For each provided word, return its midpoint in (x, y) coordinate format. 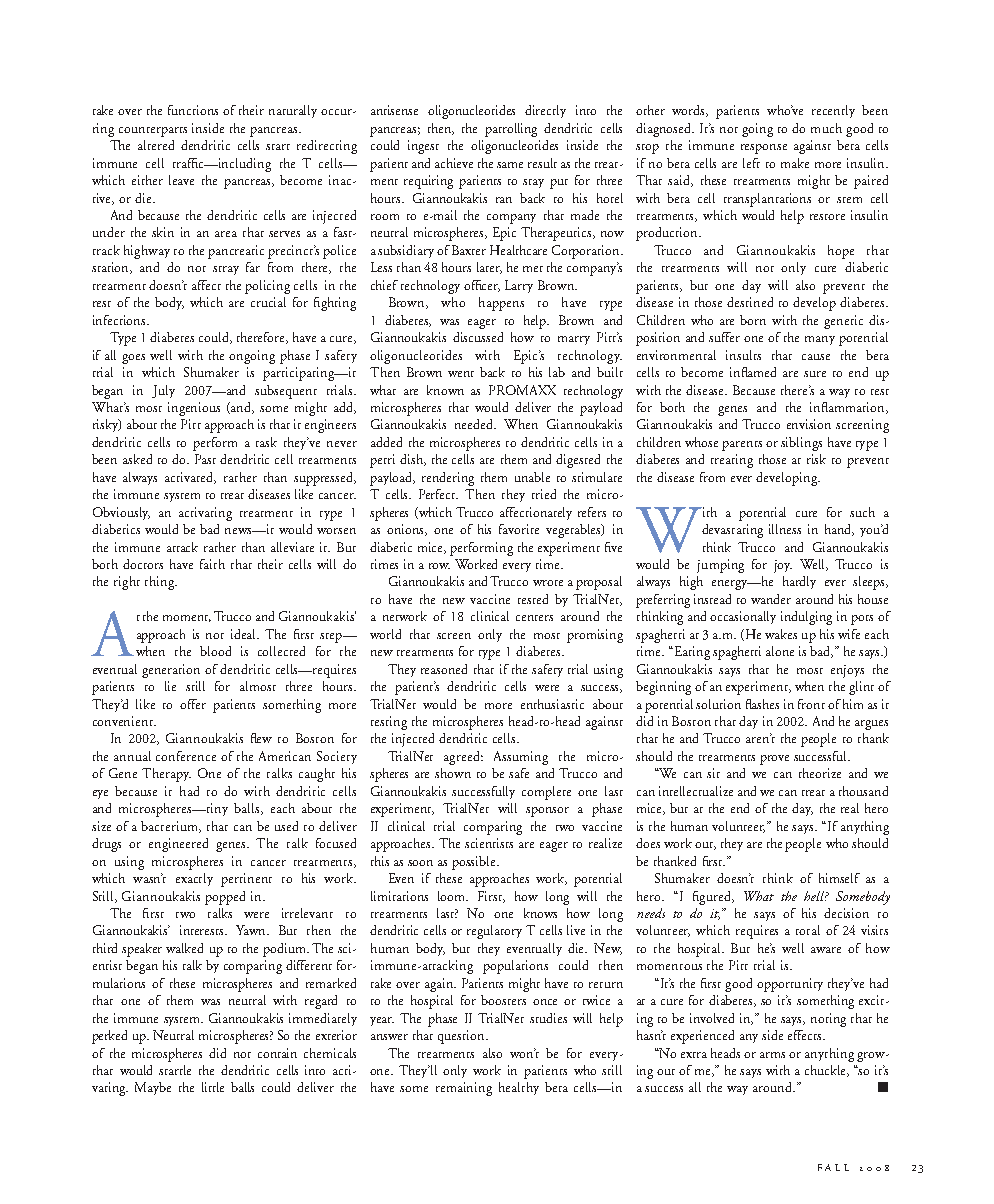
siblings (801, 444)
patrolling (511, 130)
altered (156, 145)
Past (205, 459)
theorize (820, 773)
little (213, 1087)
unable (532, 477)
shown (453, 773)
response (764, 149)
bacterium (171, 827)
